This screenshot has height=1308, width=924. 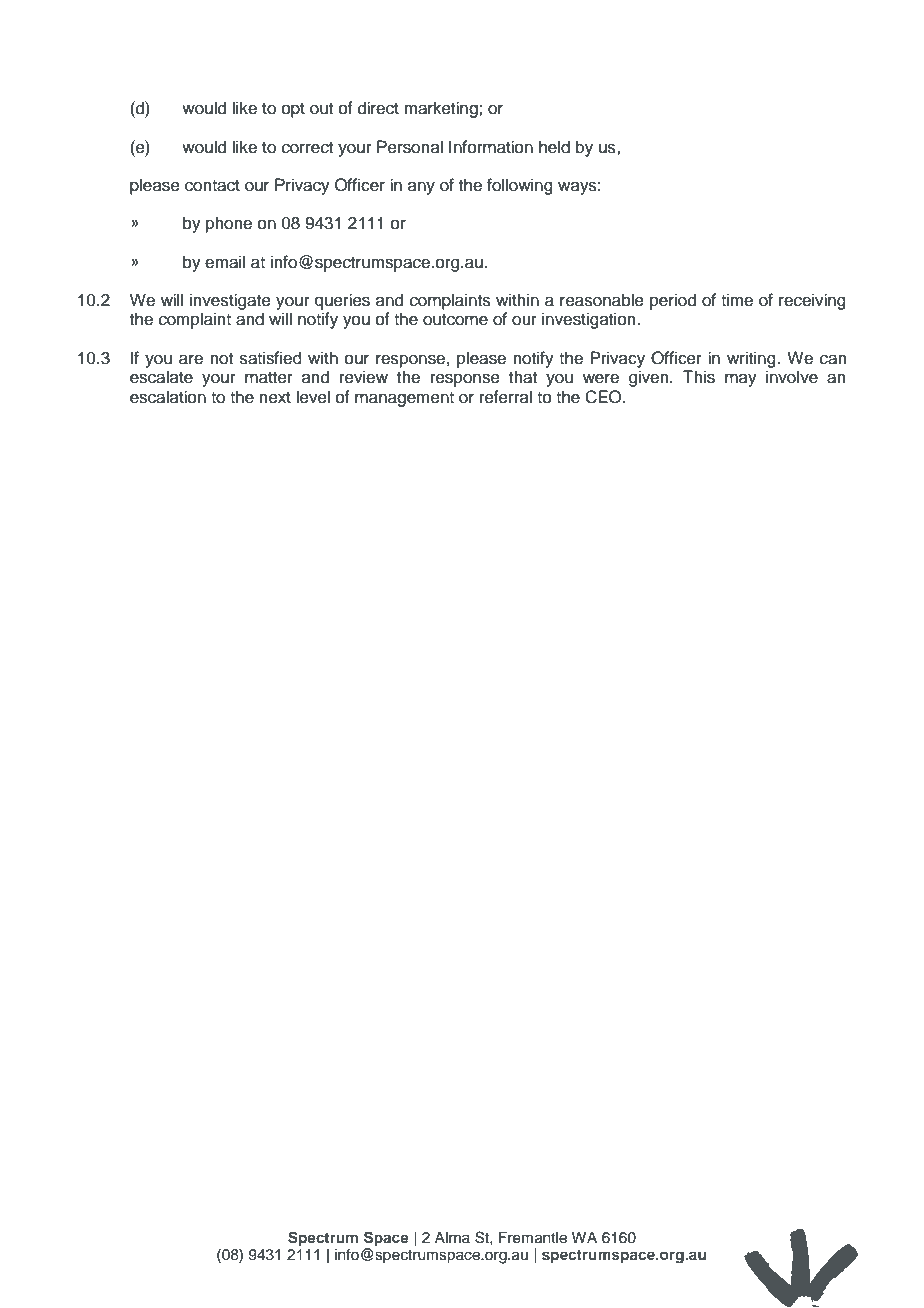 I want to click on referral, so click(x=506, y=397).
